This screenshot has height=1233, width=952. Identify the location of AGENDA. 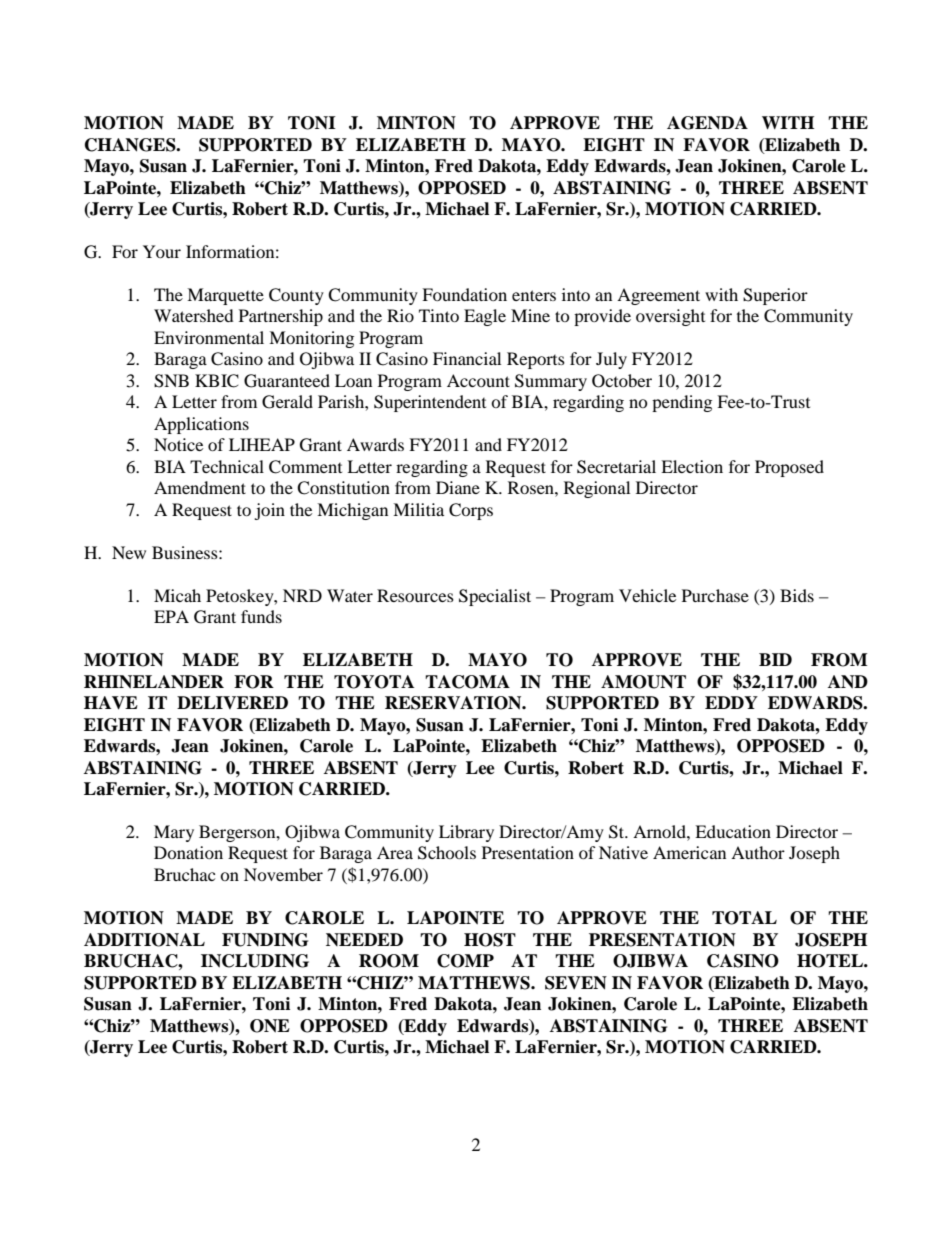
(707, 123).
